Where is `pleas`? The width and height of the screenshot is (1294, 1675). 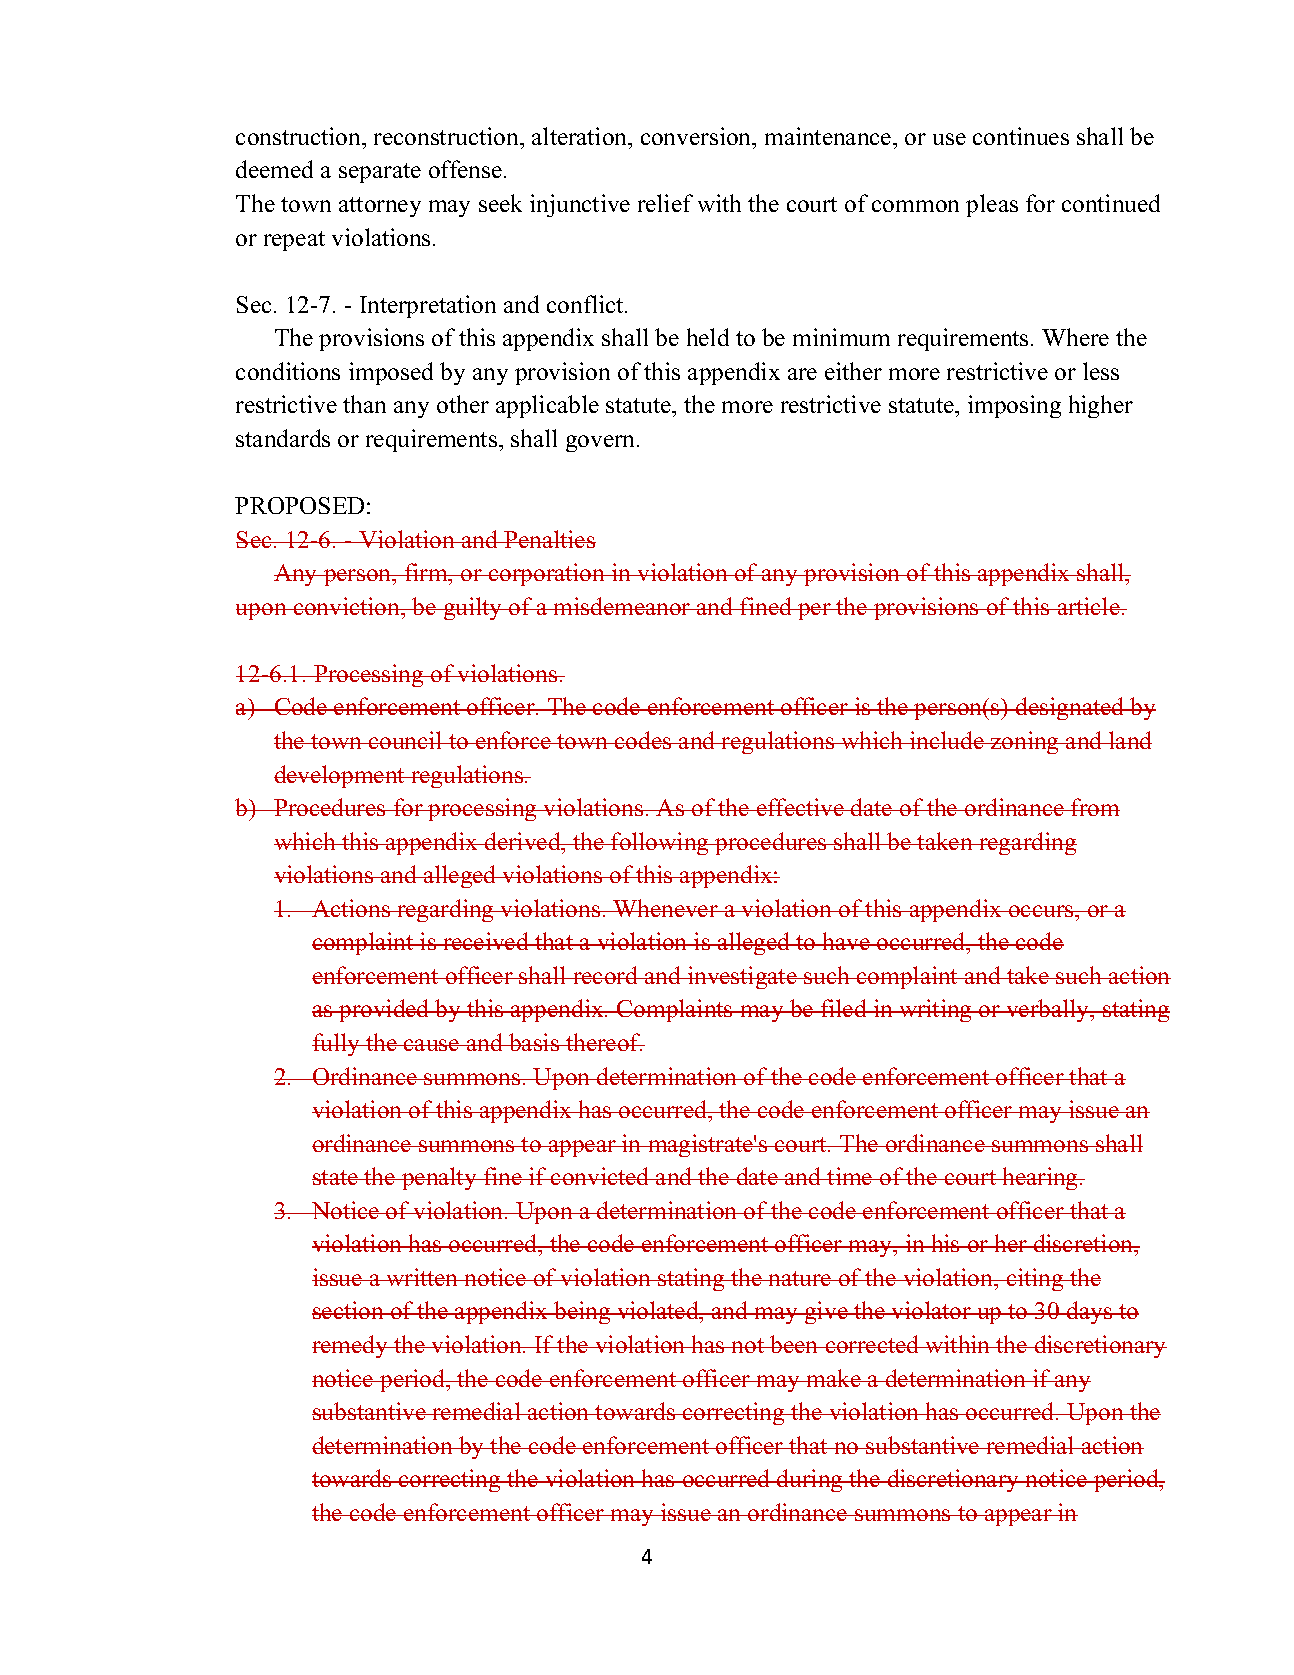
pleas is located at coordinates (992, 205).
